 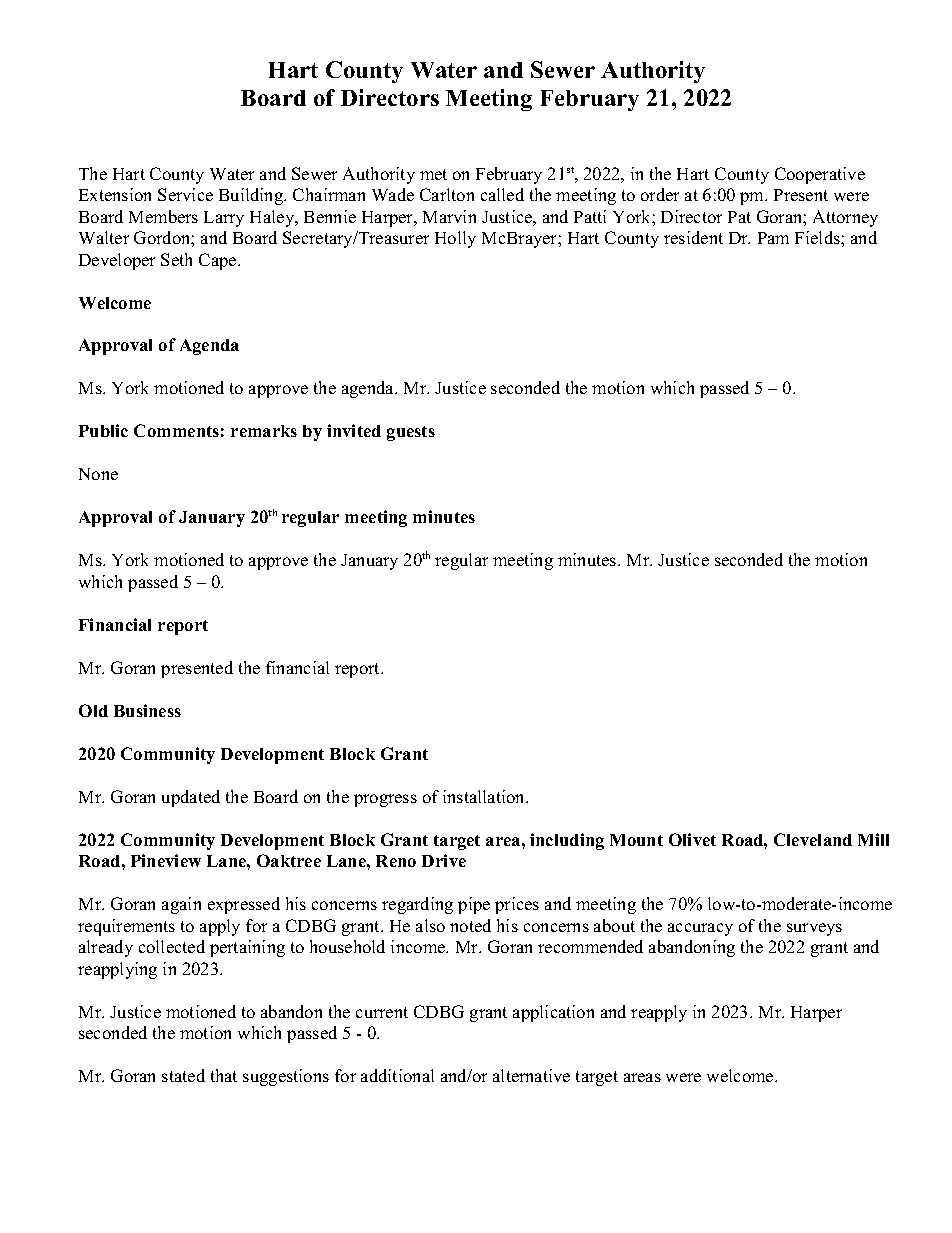 What do you see at coordinates (873, 839) in the page?
I see `Mill` at bounding box center [873, 839].
